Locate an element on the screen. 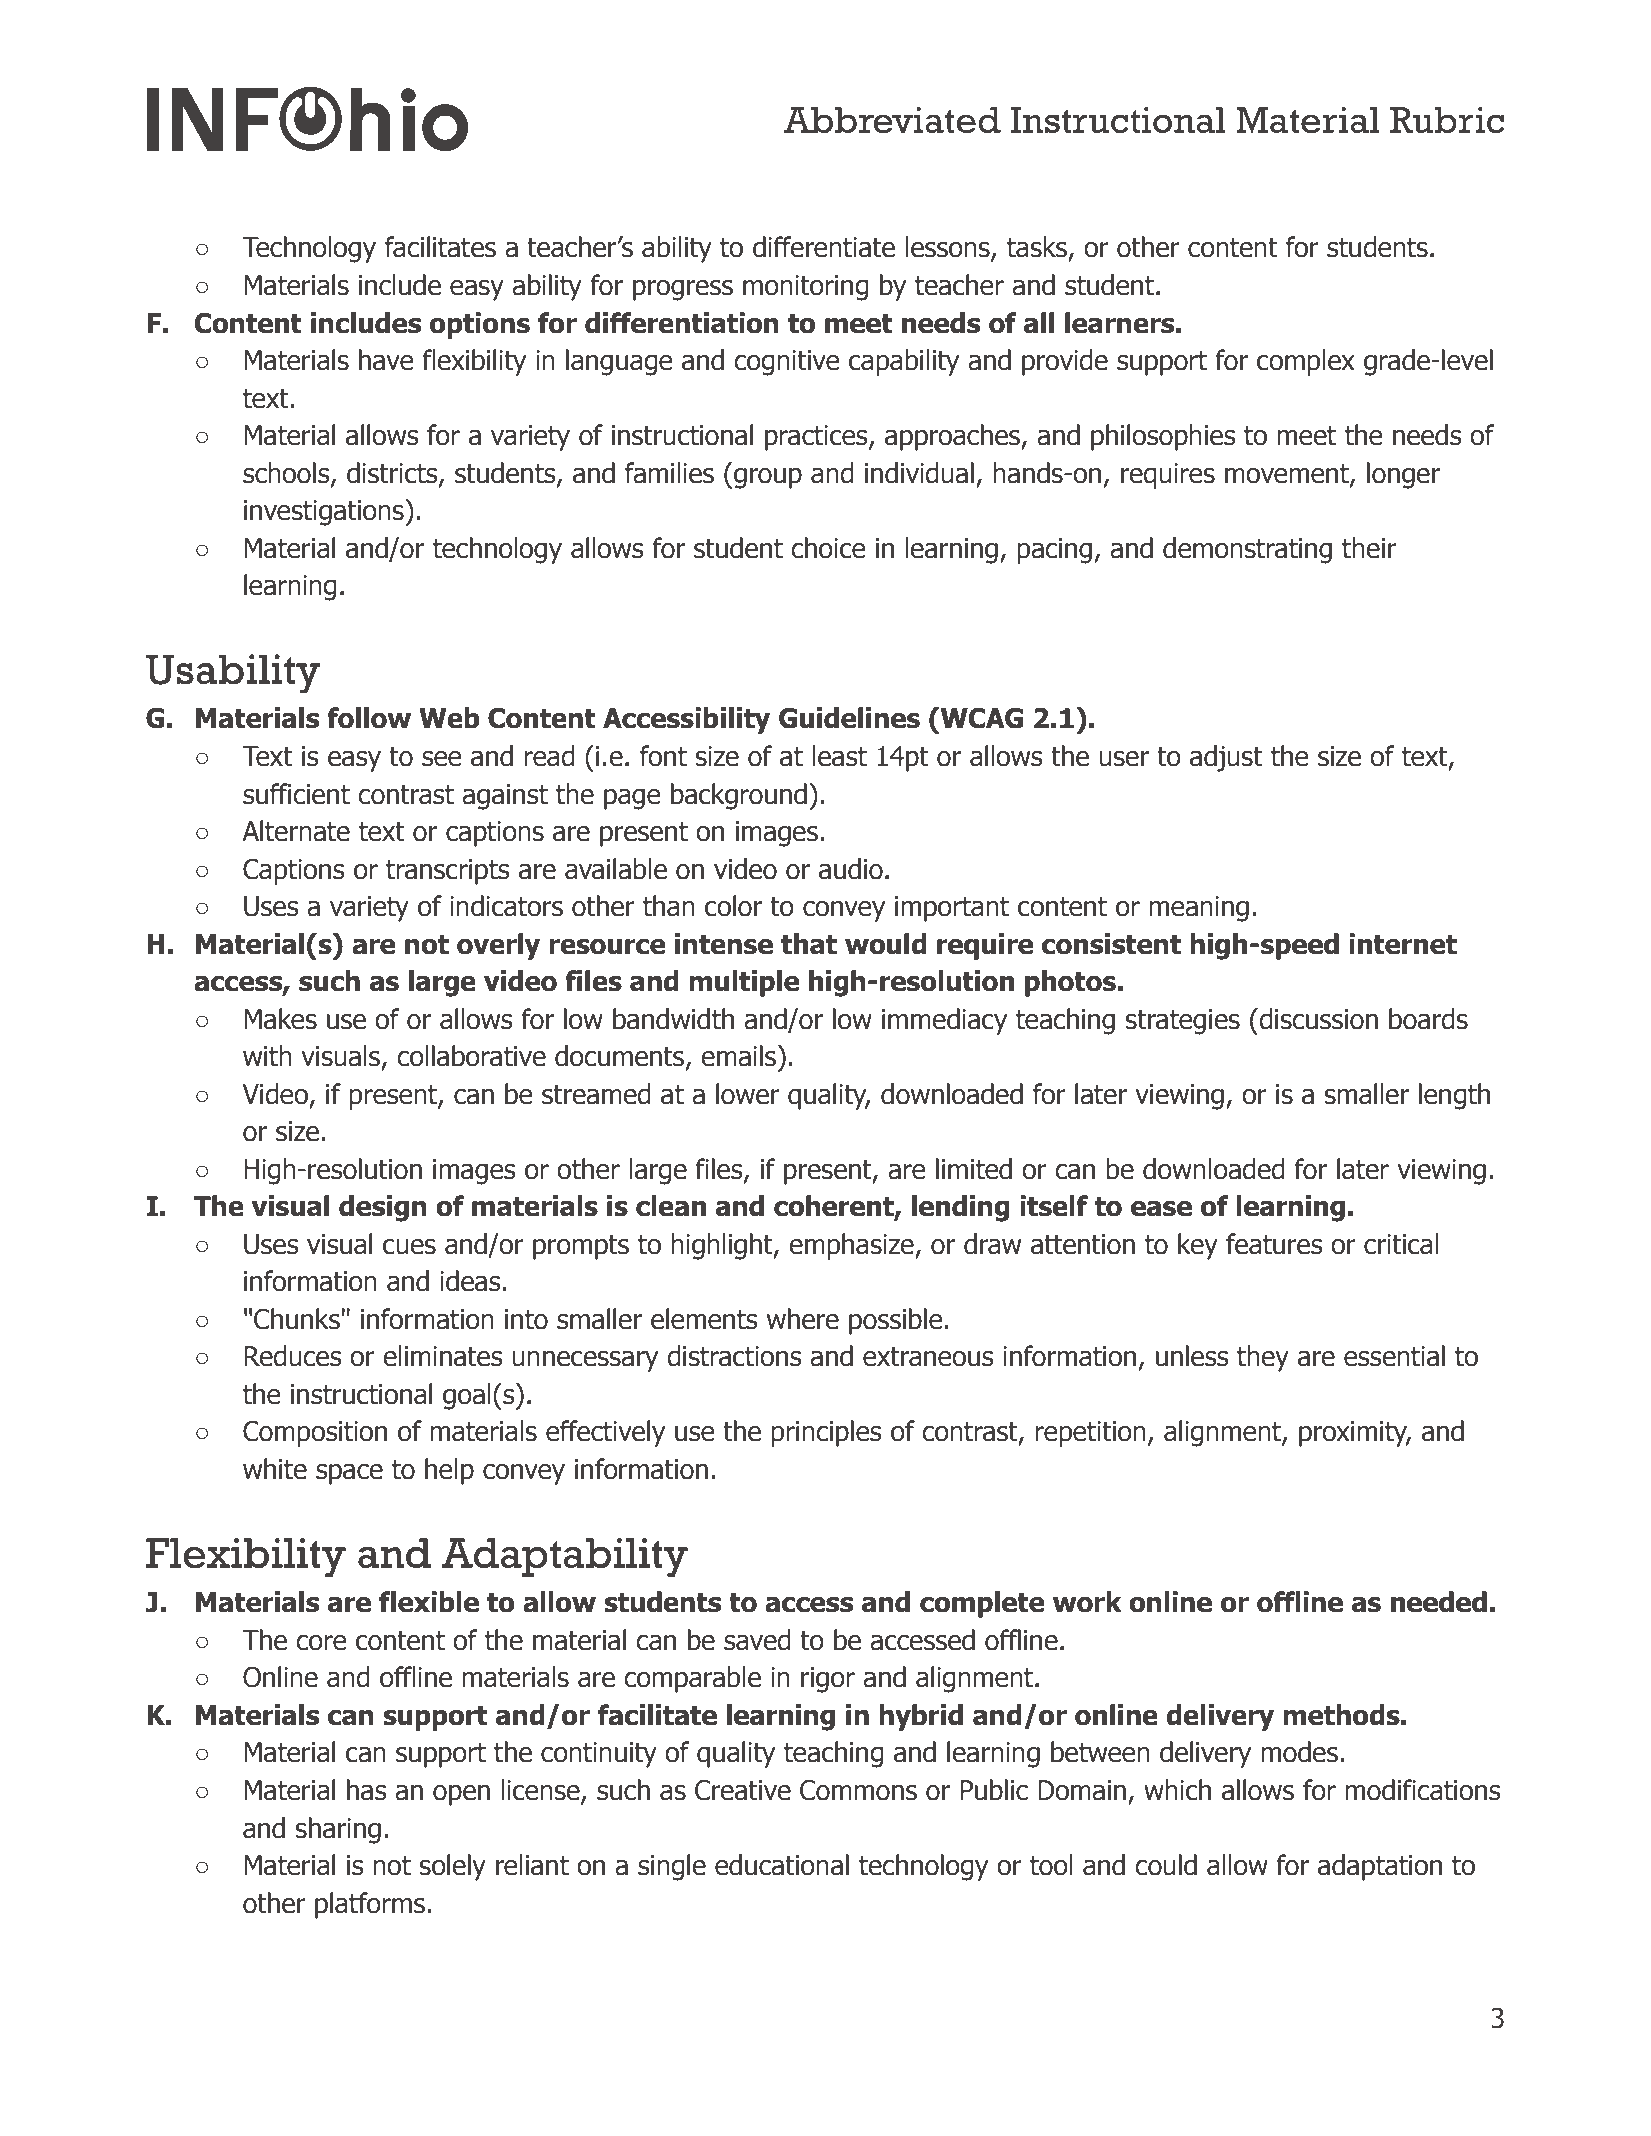 The height and width of the screenshot is (2136, 1651). collaborative is located at coordinates (471, 1056).
